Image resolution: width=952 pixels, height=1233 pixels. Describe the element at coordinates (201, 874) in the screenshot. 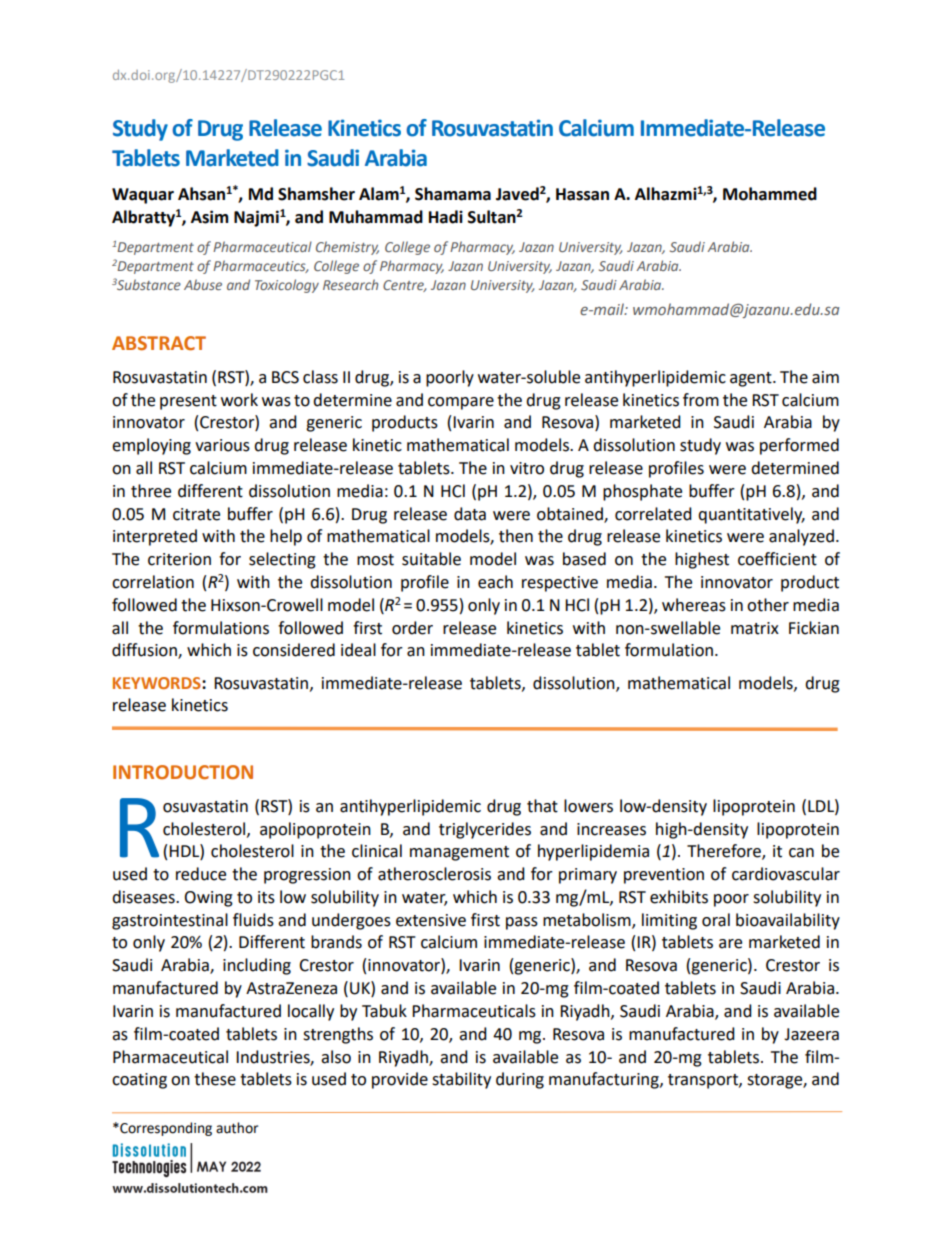

I see `reduce` at that location.
